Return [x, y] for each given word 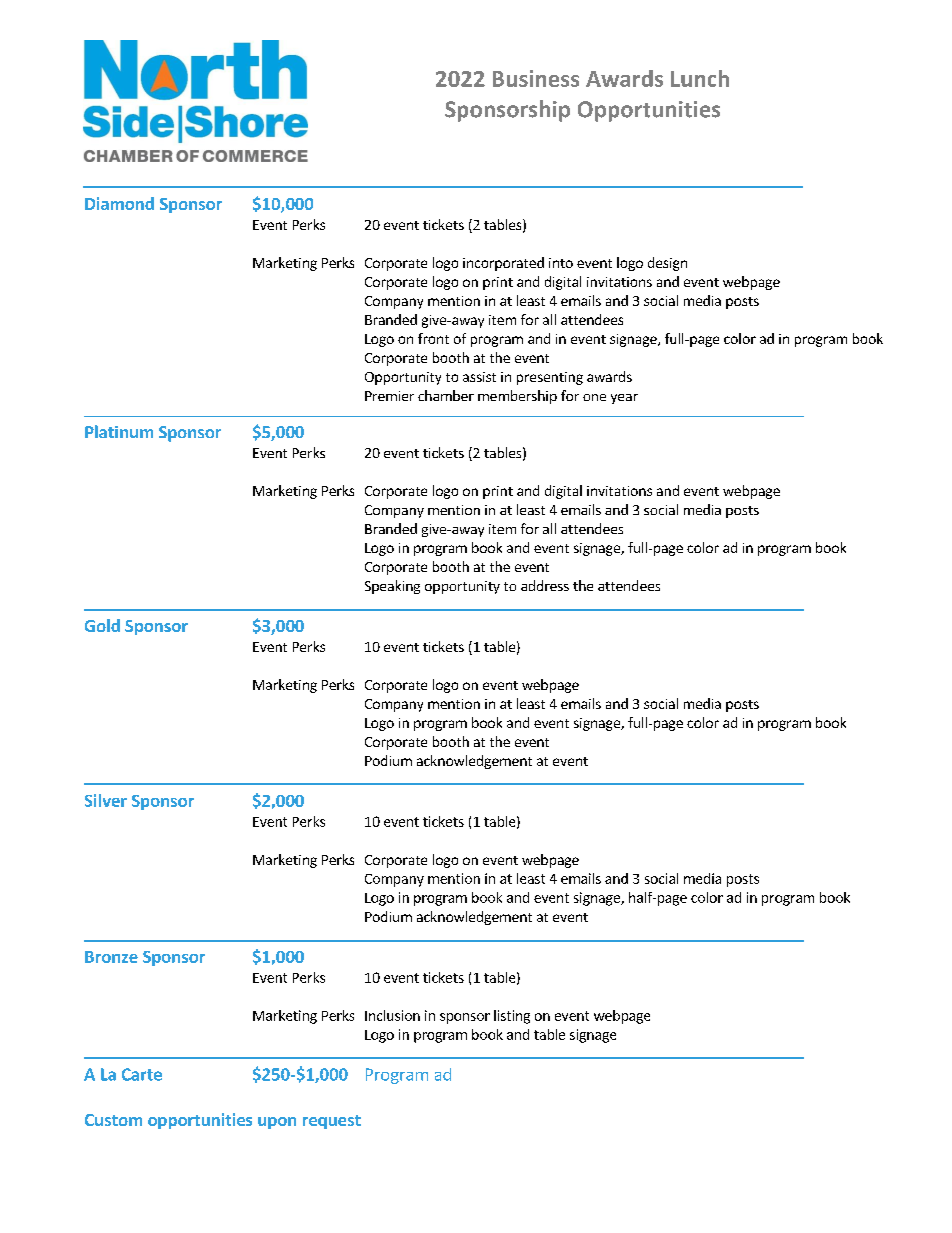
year [624, 399]
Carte [142, 1074]
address [545, 585]
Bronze [111, 957]
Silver [106, 800]
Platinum [119, 431]
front [433, 338]
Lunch [700, 78]
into [561, 263]
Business [536, 78]
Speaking [392, 587]
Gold [102, 625]
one [594, 397]
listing [512, 1017]
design [667, 264]
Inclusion [392, 1015]
